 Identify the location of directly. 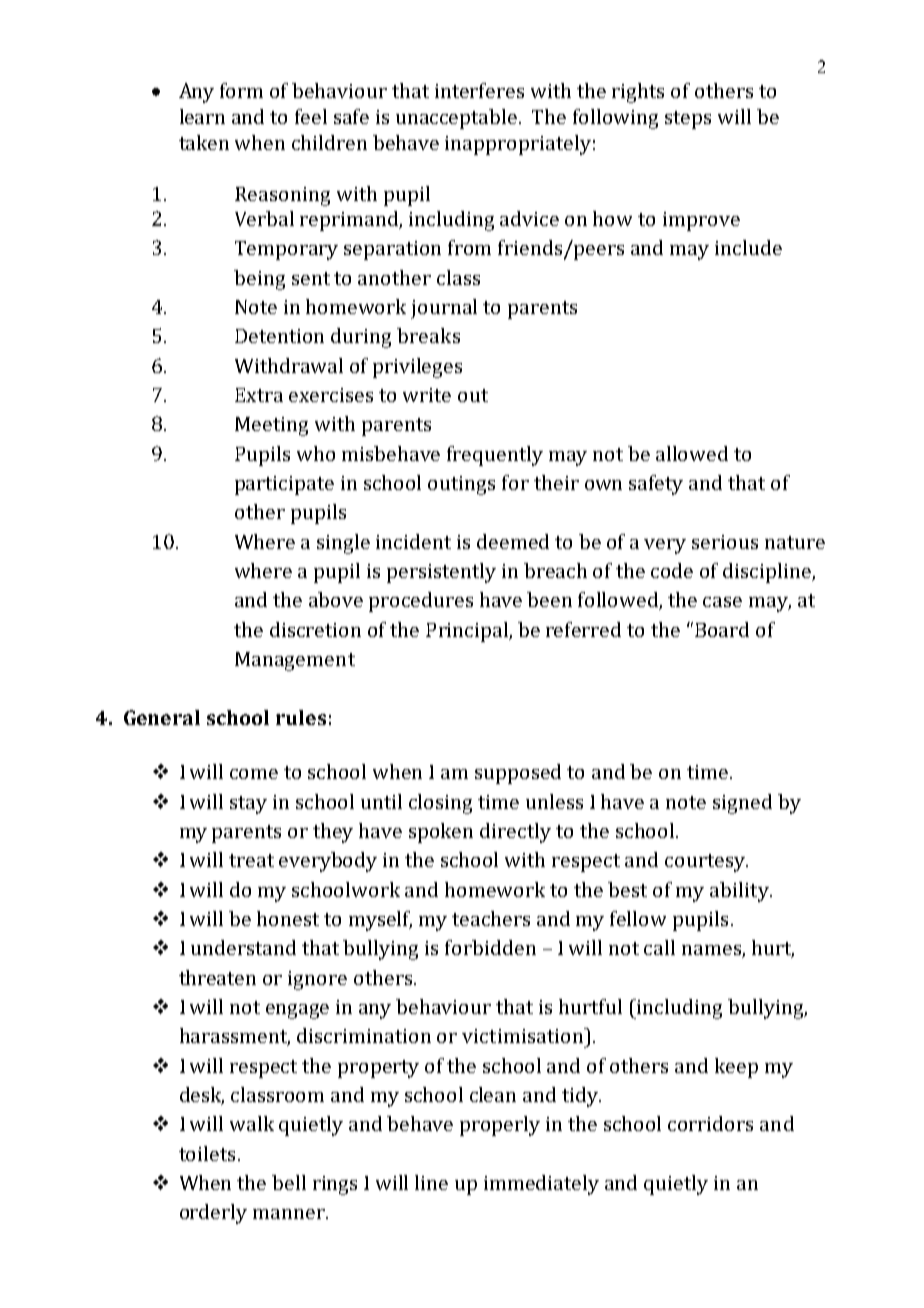
(515, 833).
